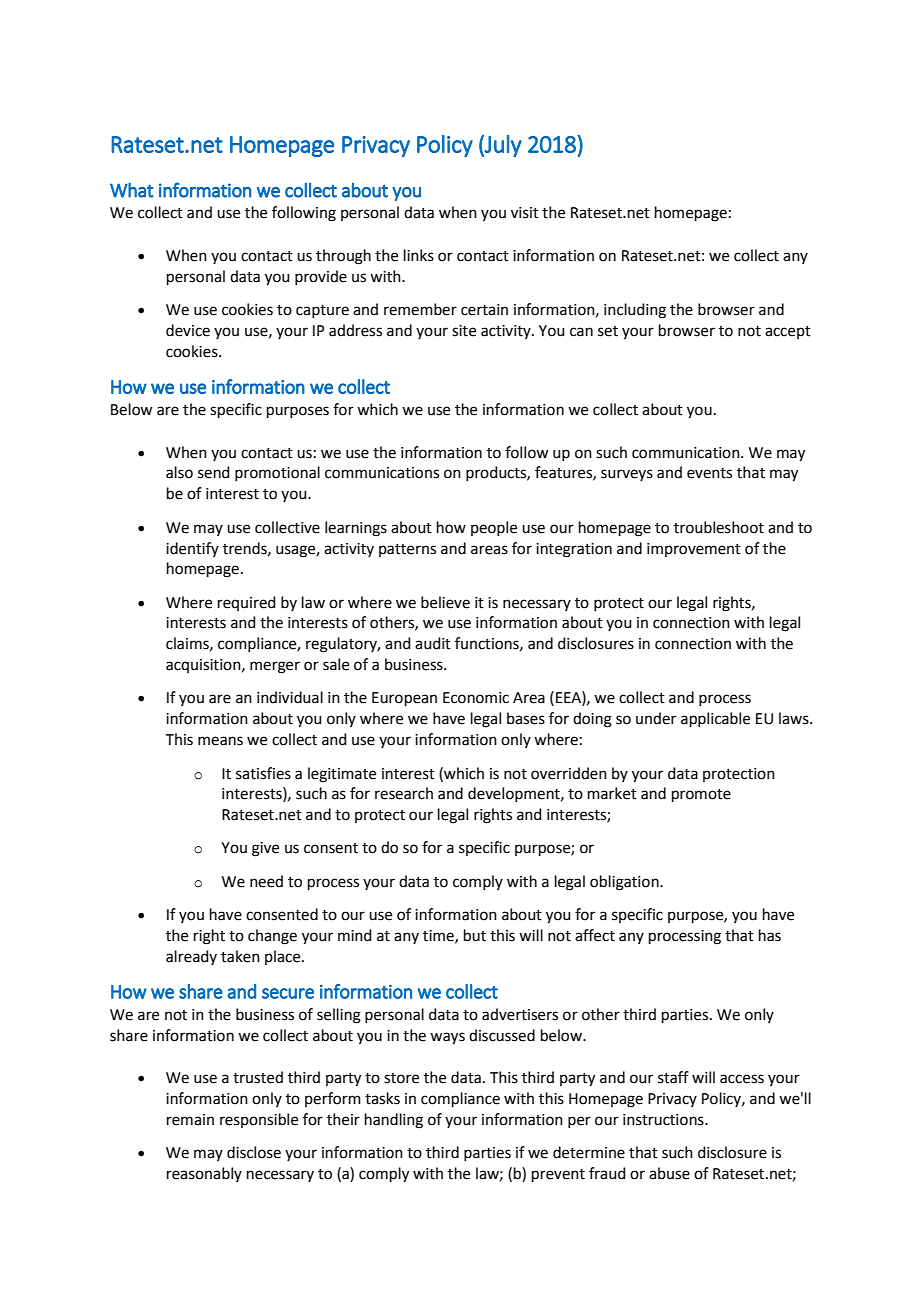 The height and width of the image is (1308, 924). I want to click on reasonably, so click(204, 1174).
